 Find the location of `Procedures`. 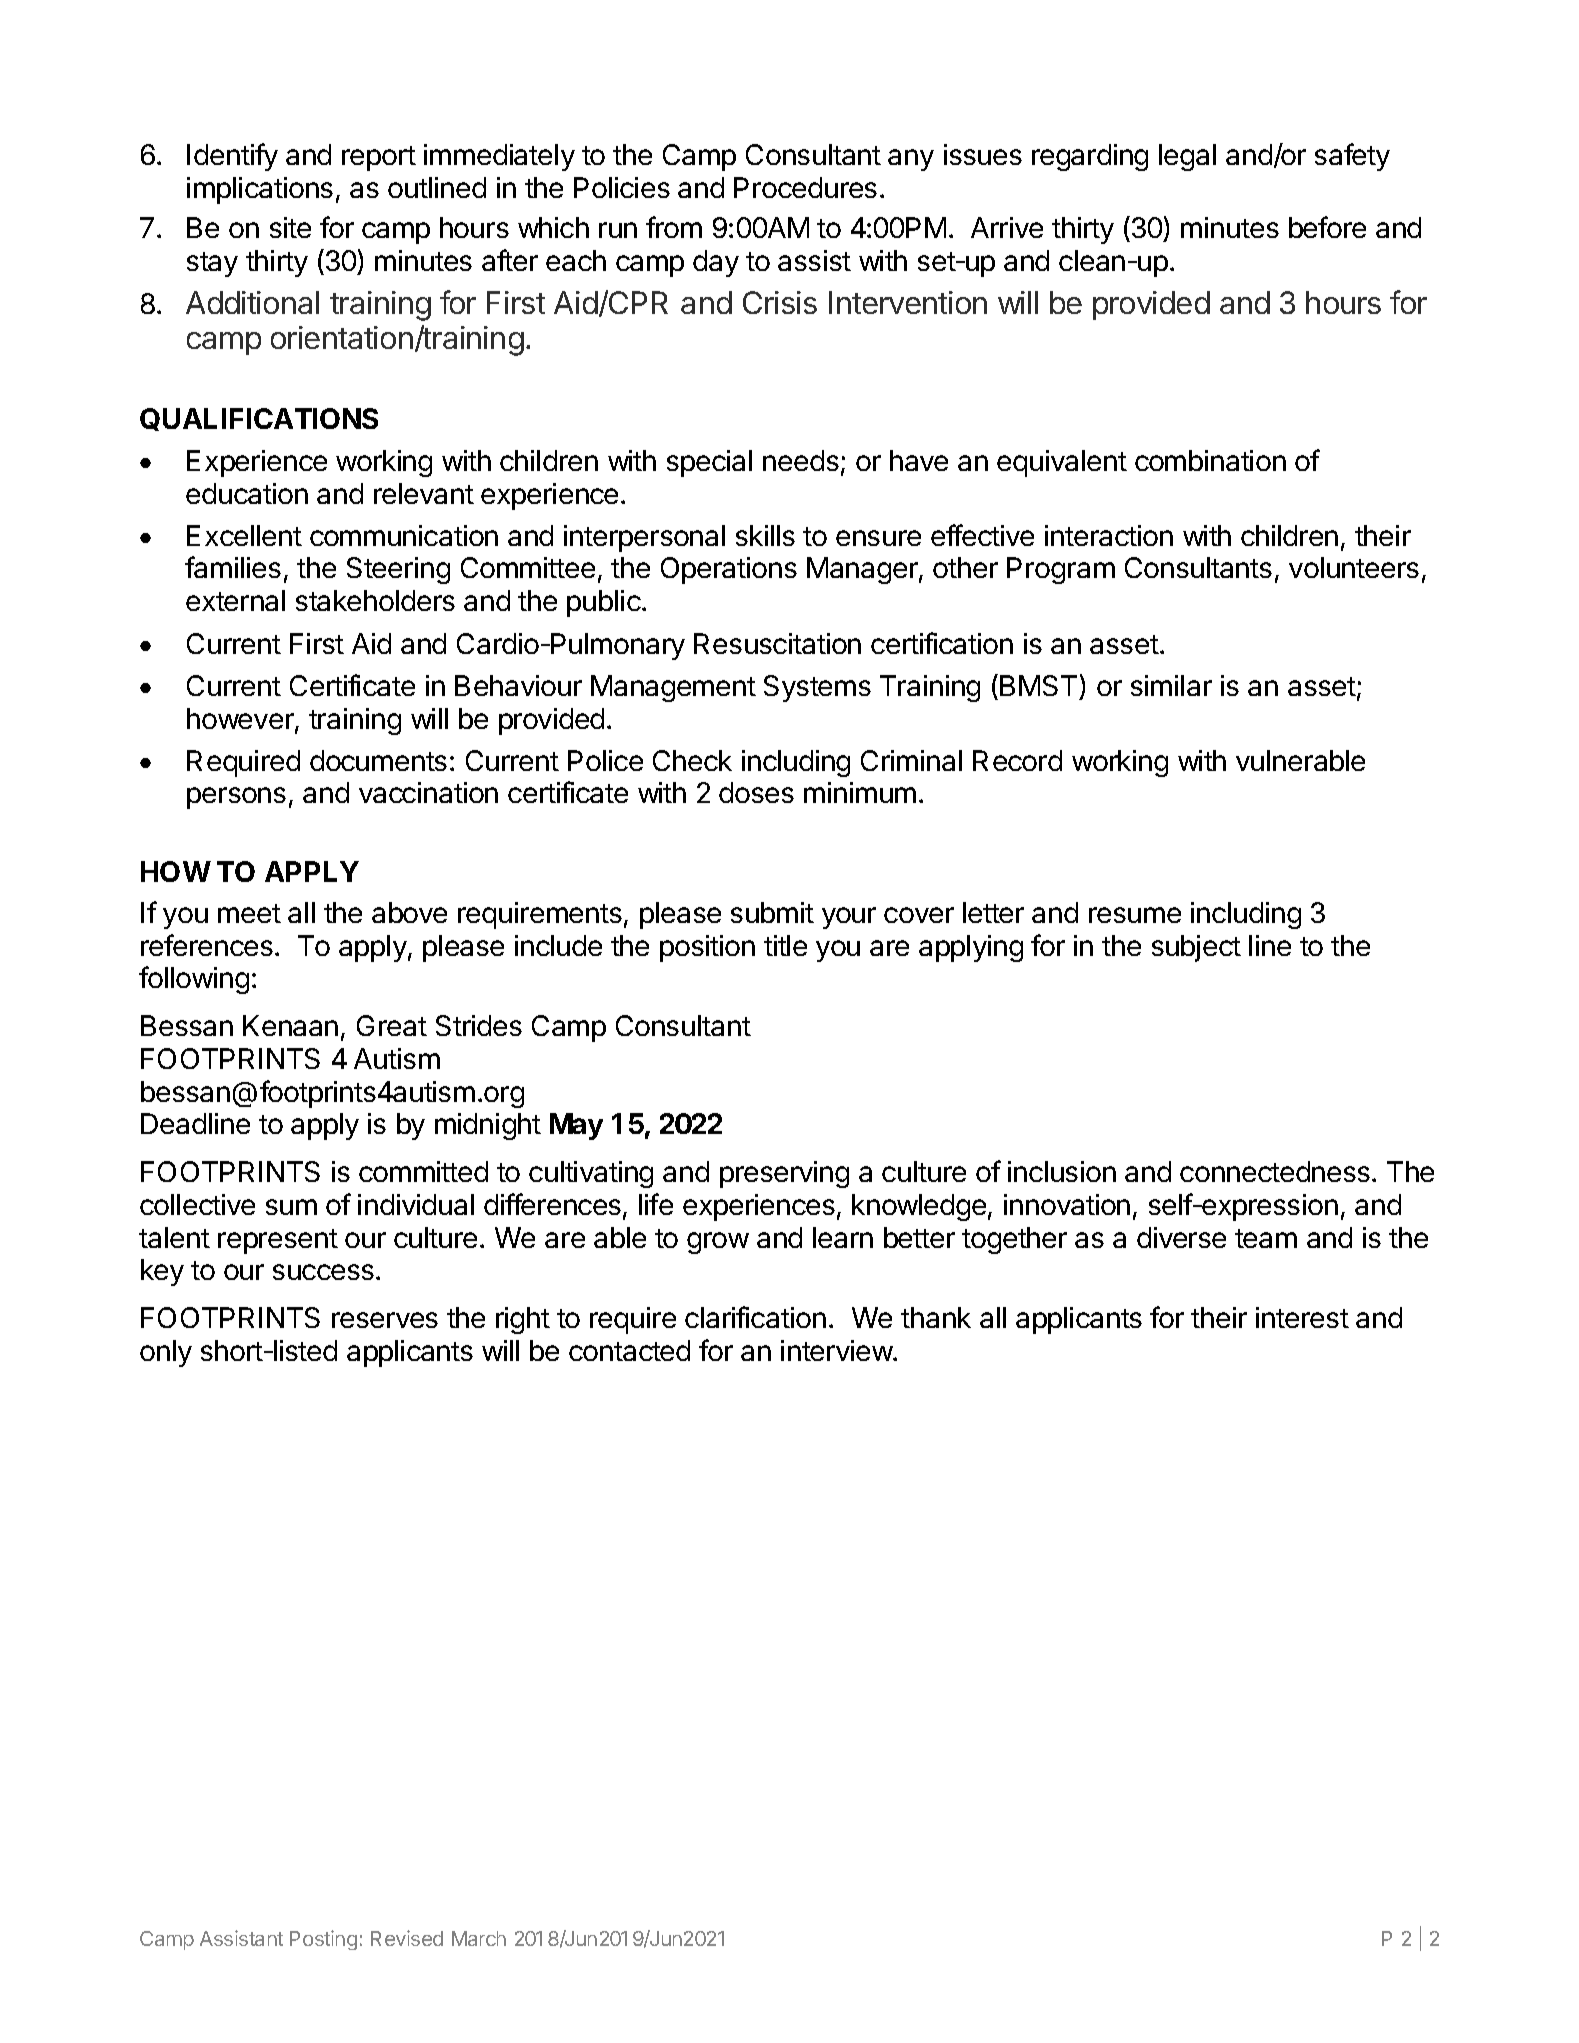

Procedures is located at coordinates (805, 187).
